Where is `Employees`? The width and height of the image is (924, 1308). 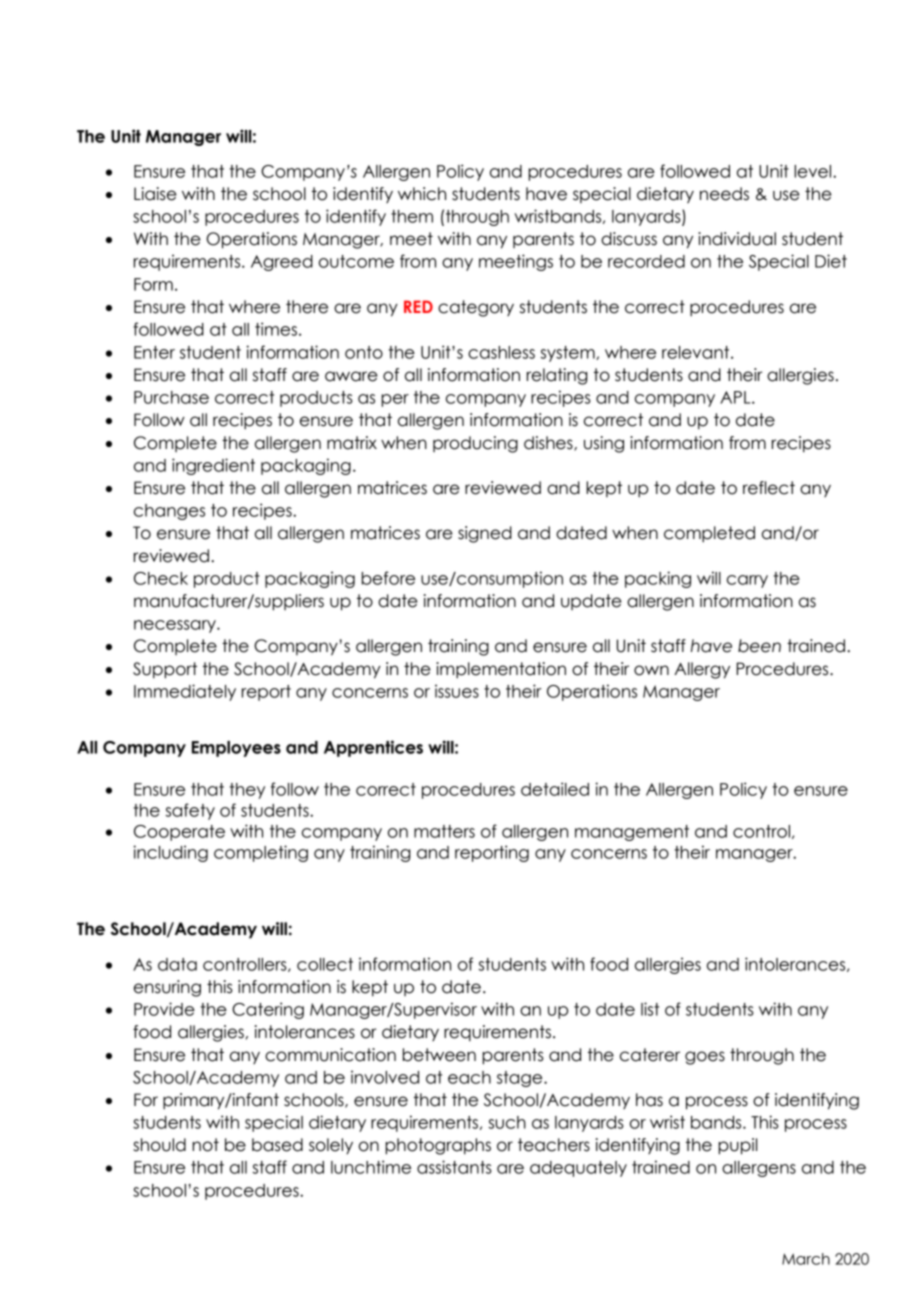 Employees is located at coordinates (236, 749).
